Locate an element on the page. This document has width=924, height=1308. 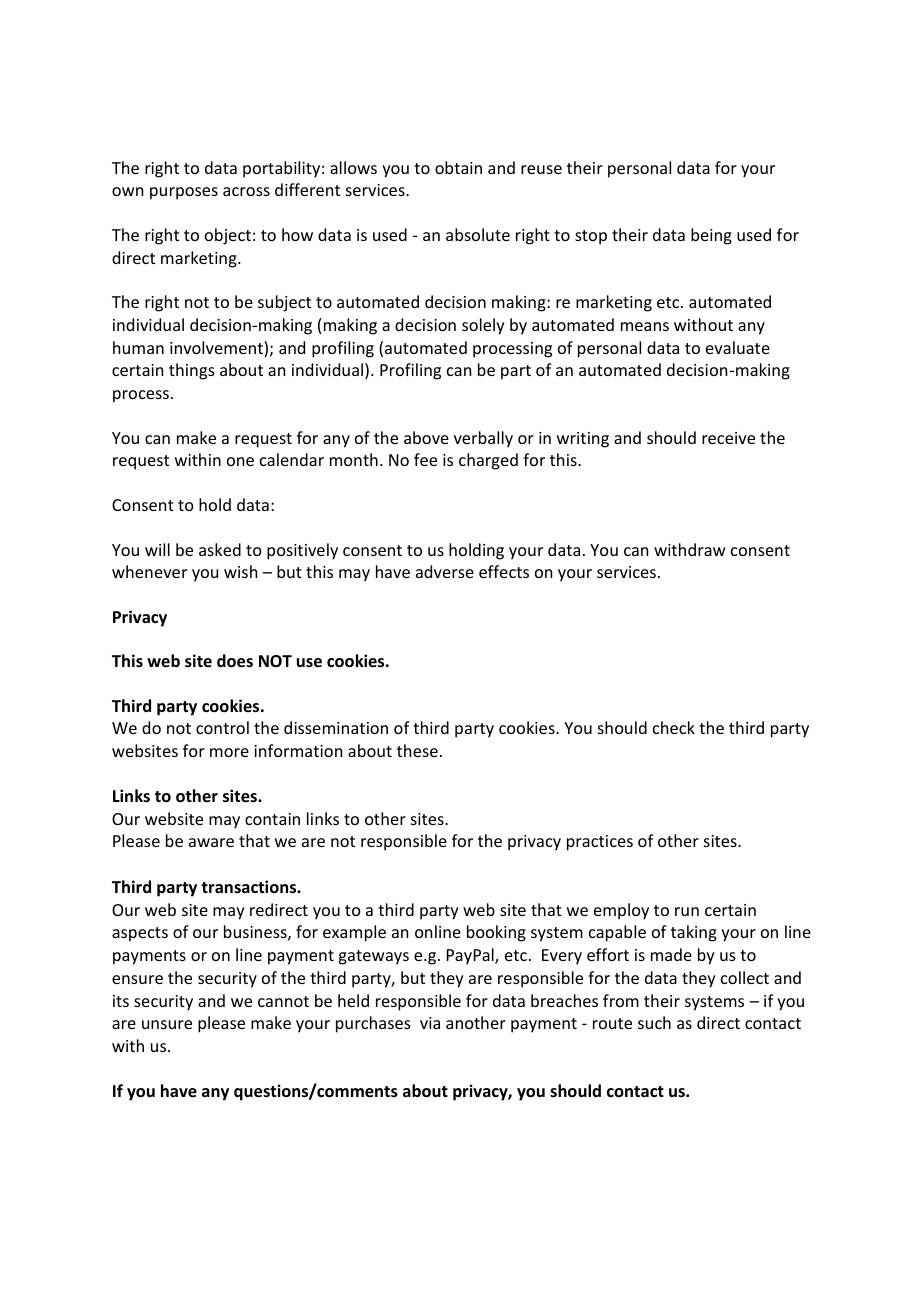
via is located at coordinates (430, 1023).
